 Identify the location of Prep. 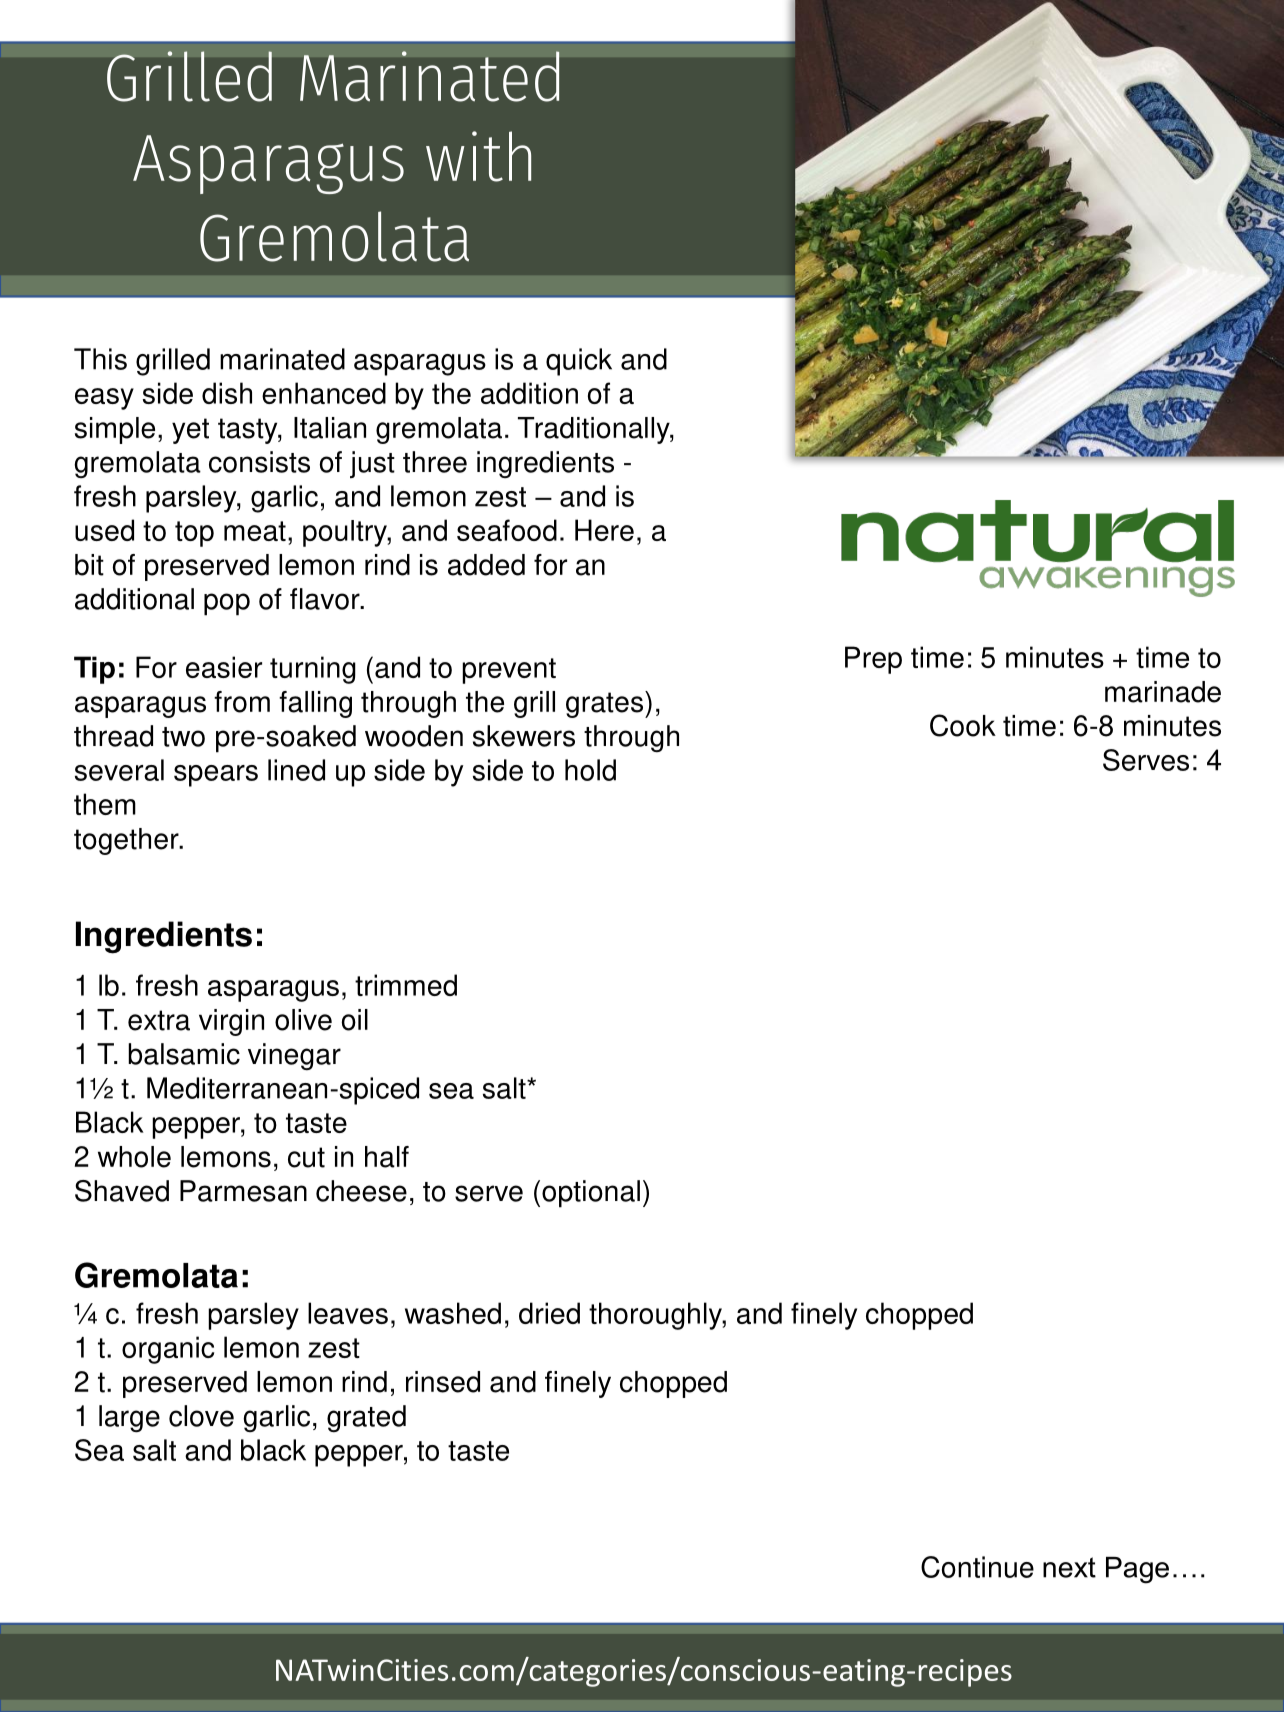
(873, 660).
